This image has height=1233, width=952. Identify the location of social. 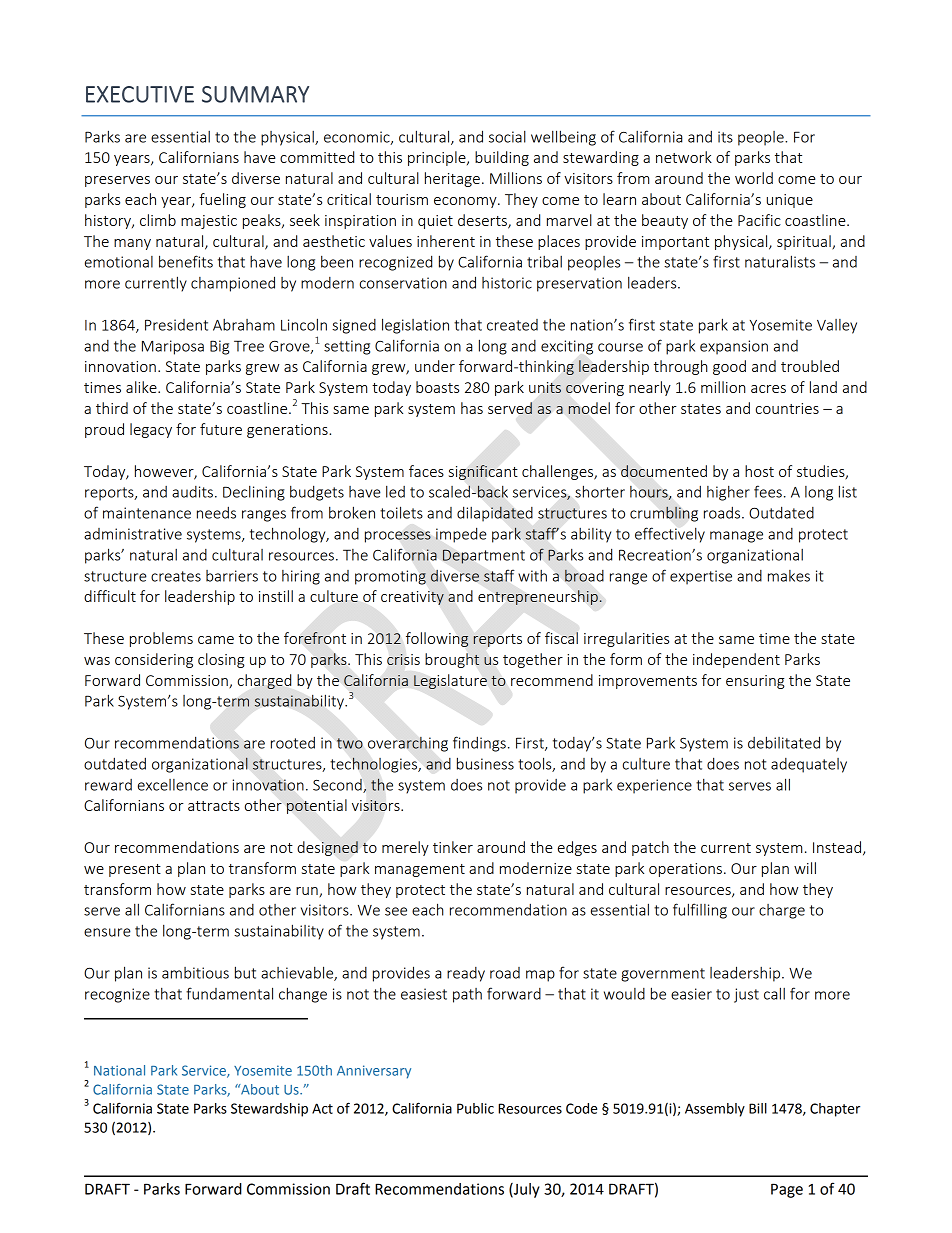
(507, 137).
